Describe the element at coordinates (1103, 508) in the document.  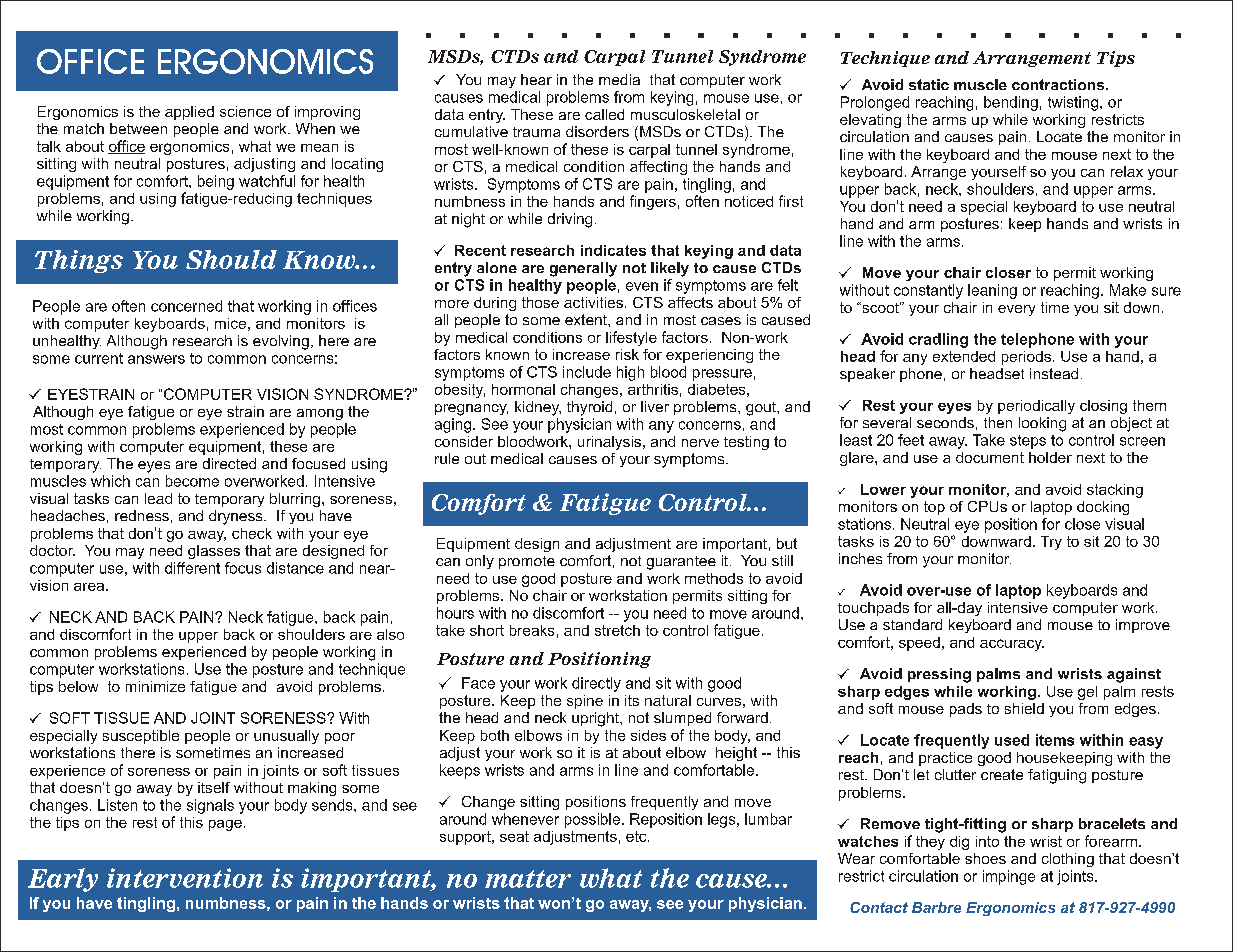
I see `docking` at that location.
